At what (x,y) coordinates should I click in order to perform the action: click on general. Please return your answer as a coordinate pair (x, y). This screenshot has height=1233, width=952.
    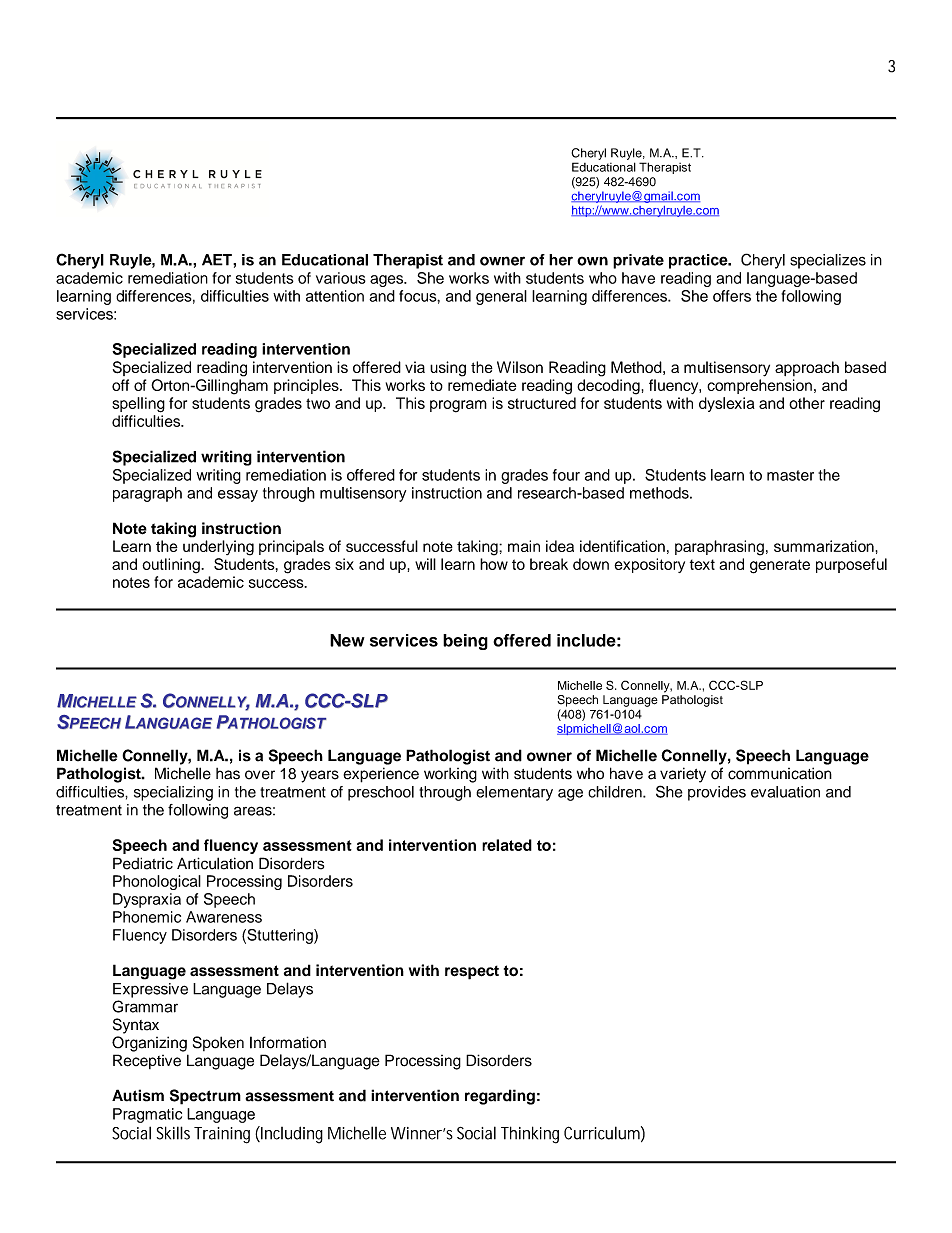
    Looking at the image, I should click on (501, 297).
